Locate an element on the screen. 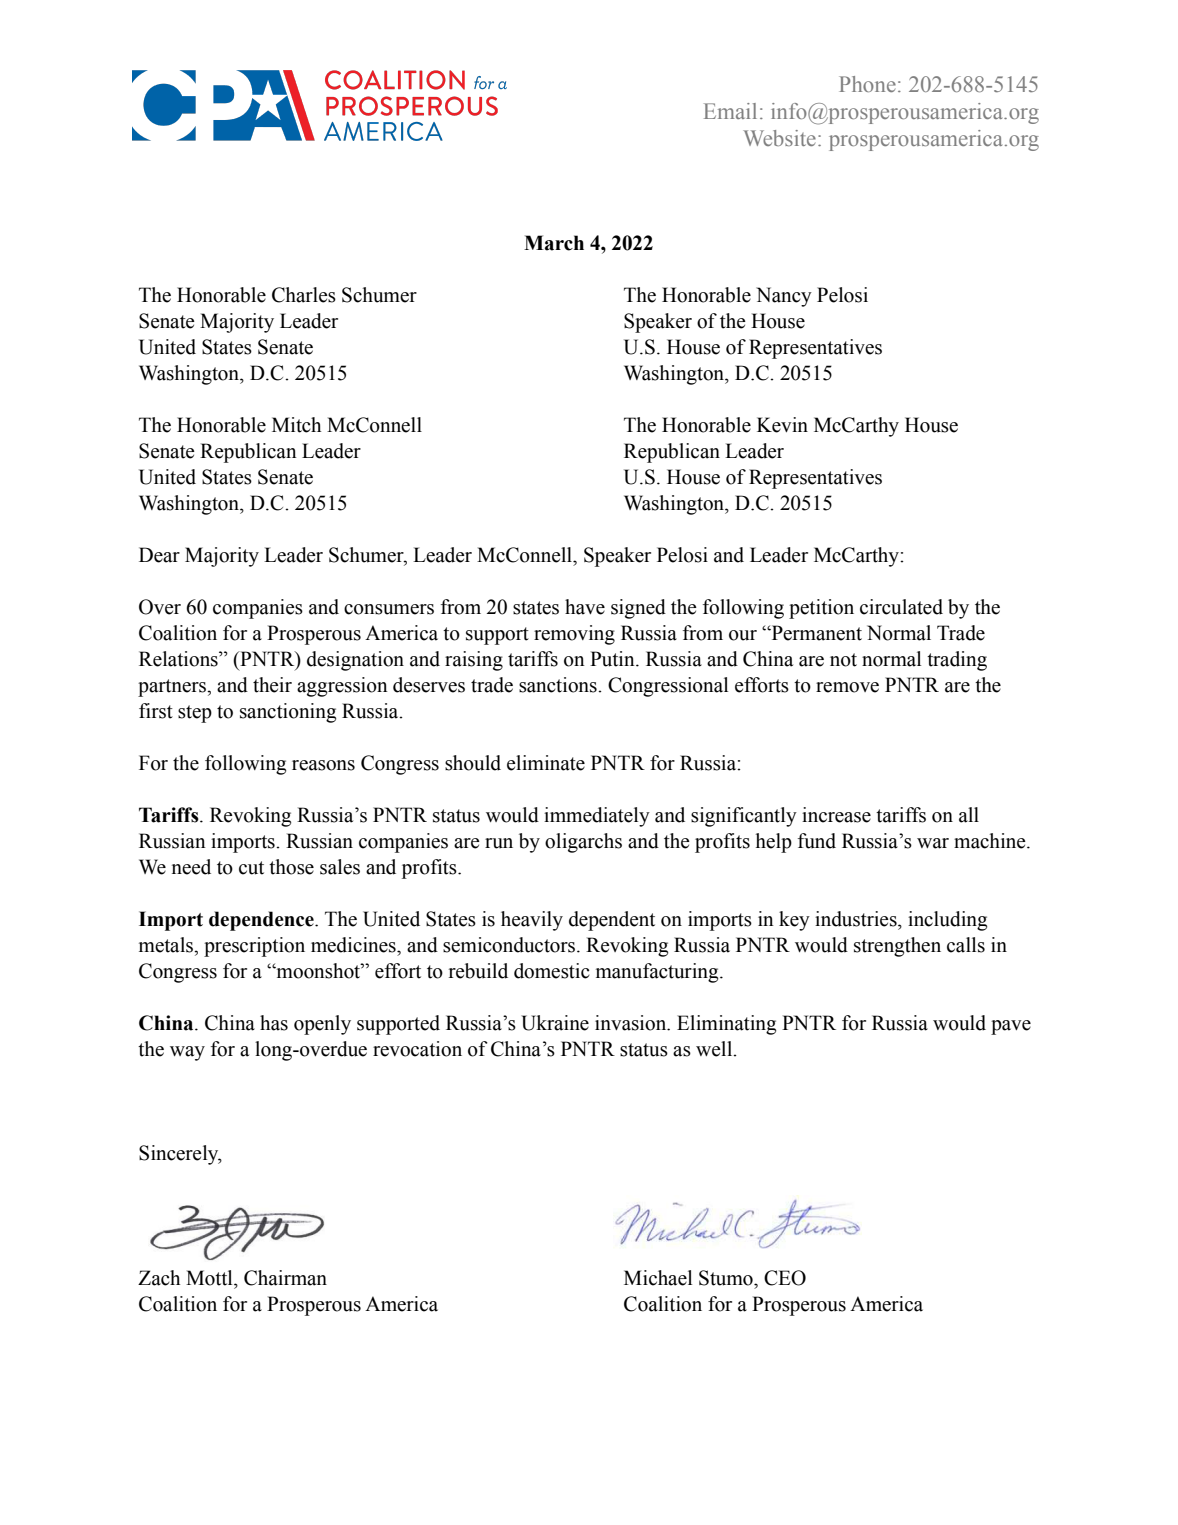  Charles is located at coordinates (304, 295).
